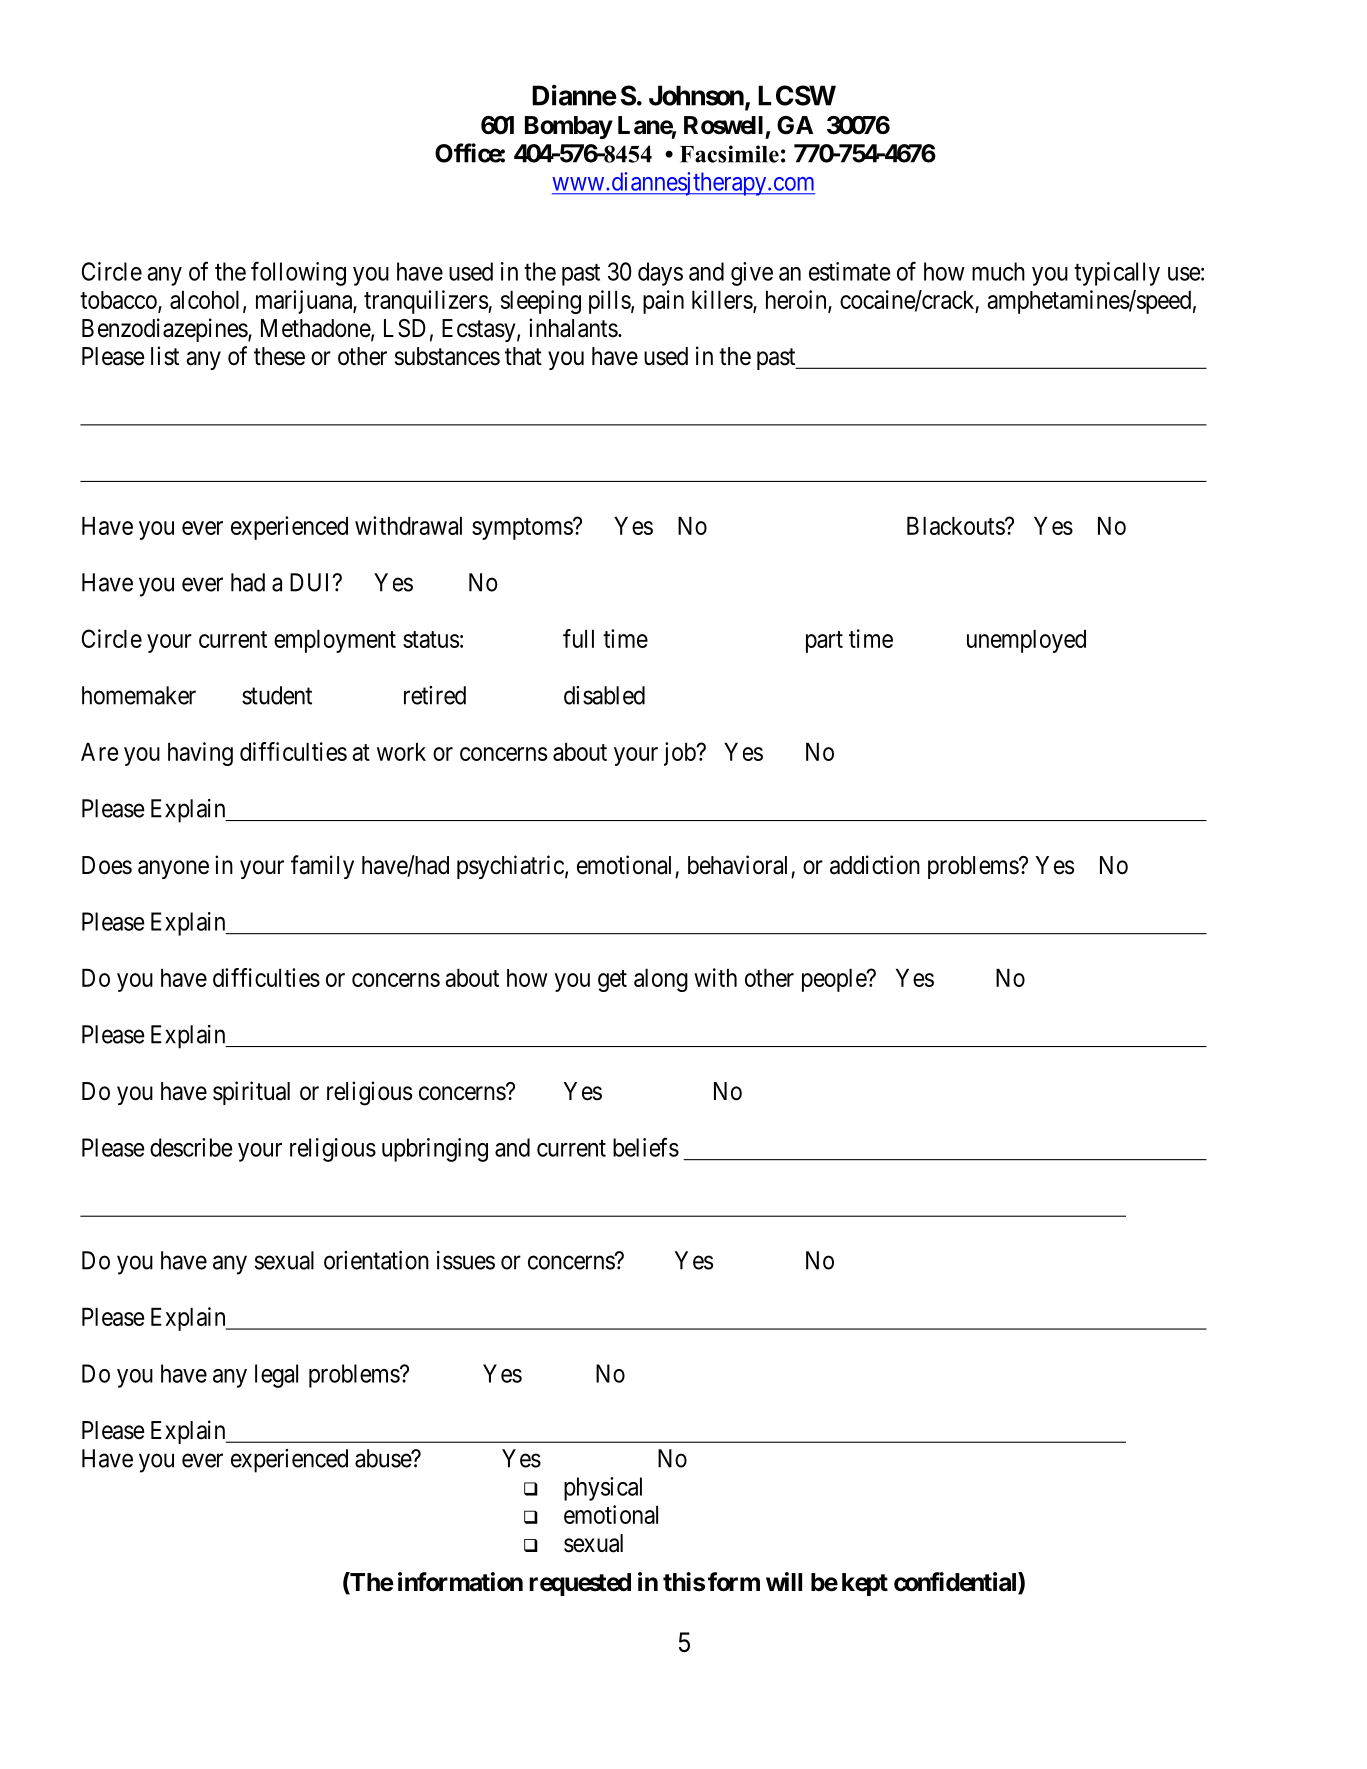 Image resolution: width=1367 pixels, height=1769 pixels. Describe the element at coordinates (998, 271) in the screenshot. I see `much` at that location.
